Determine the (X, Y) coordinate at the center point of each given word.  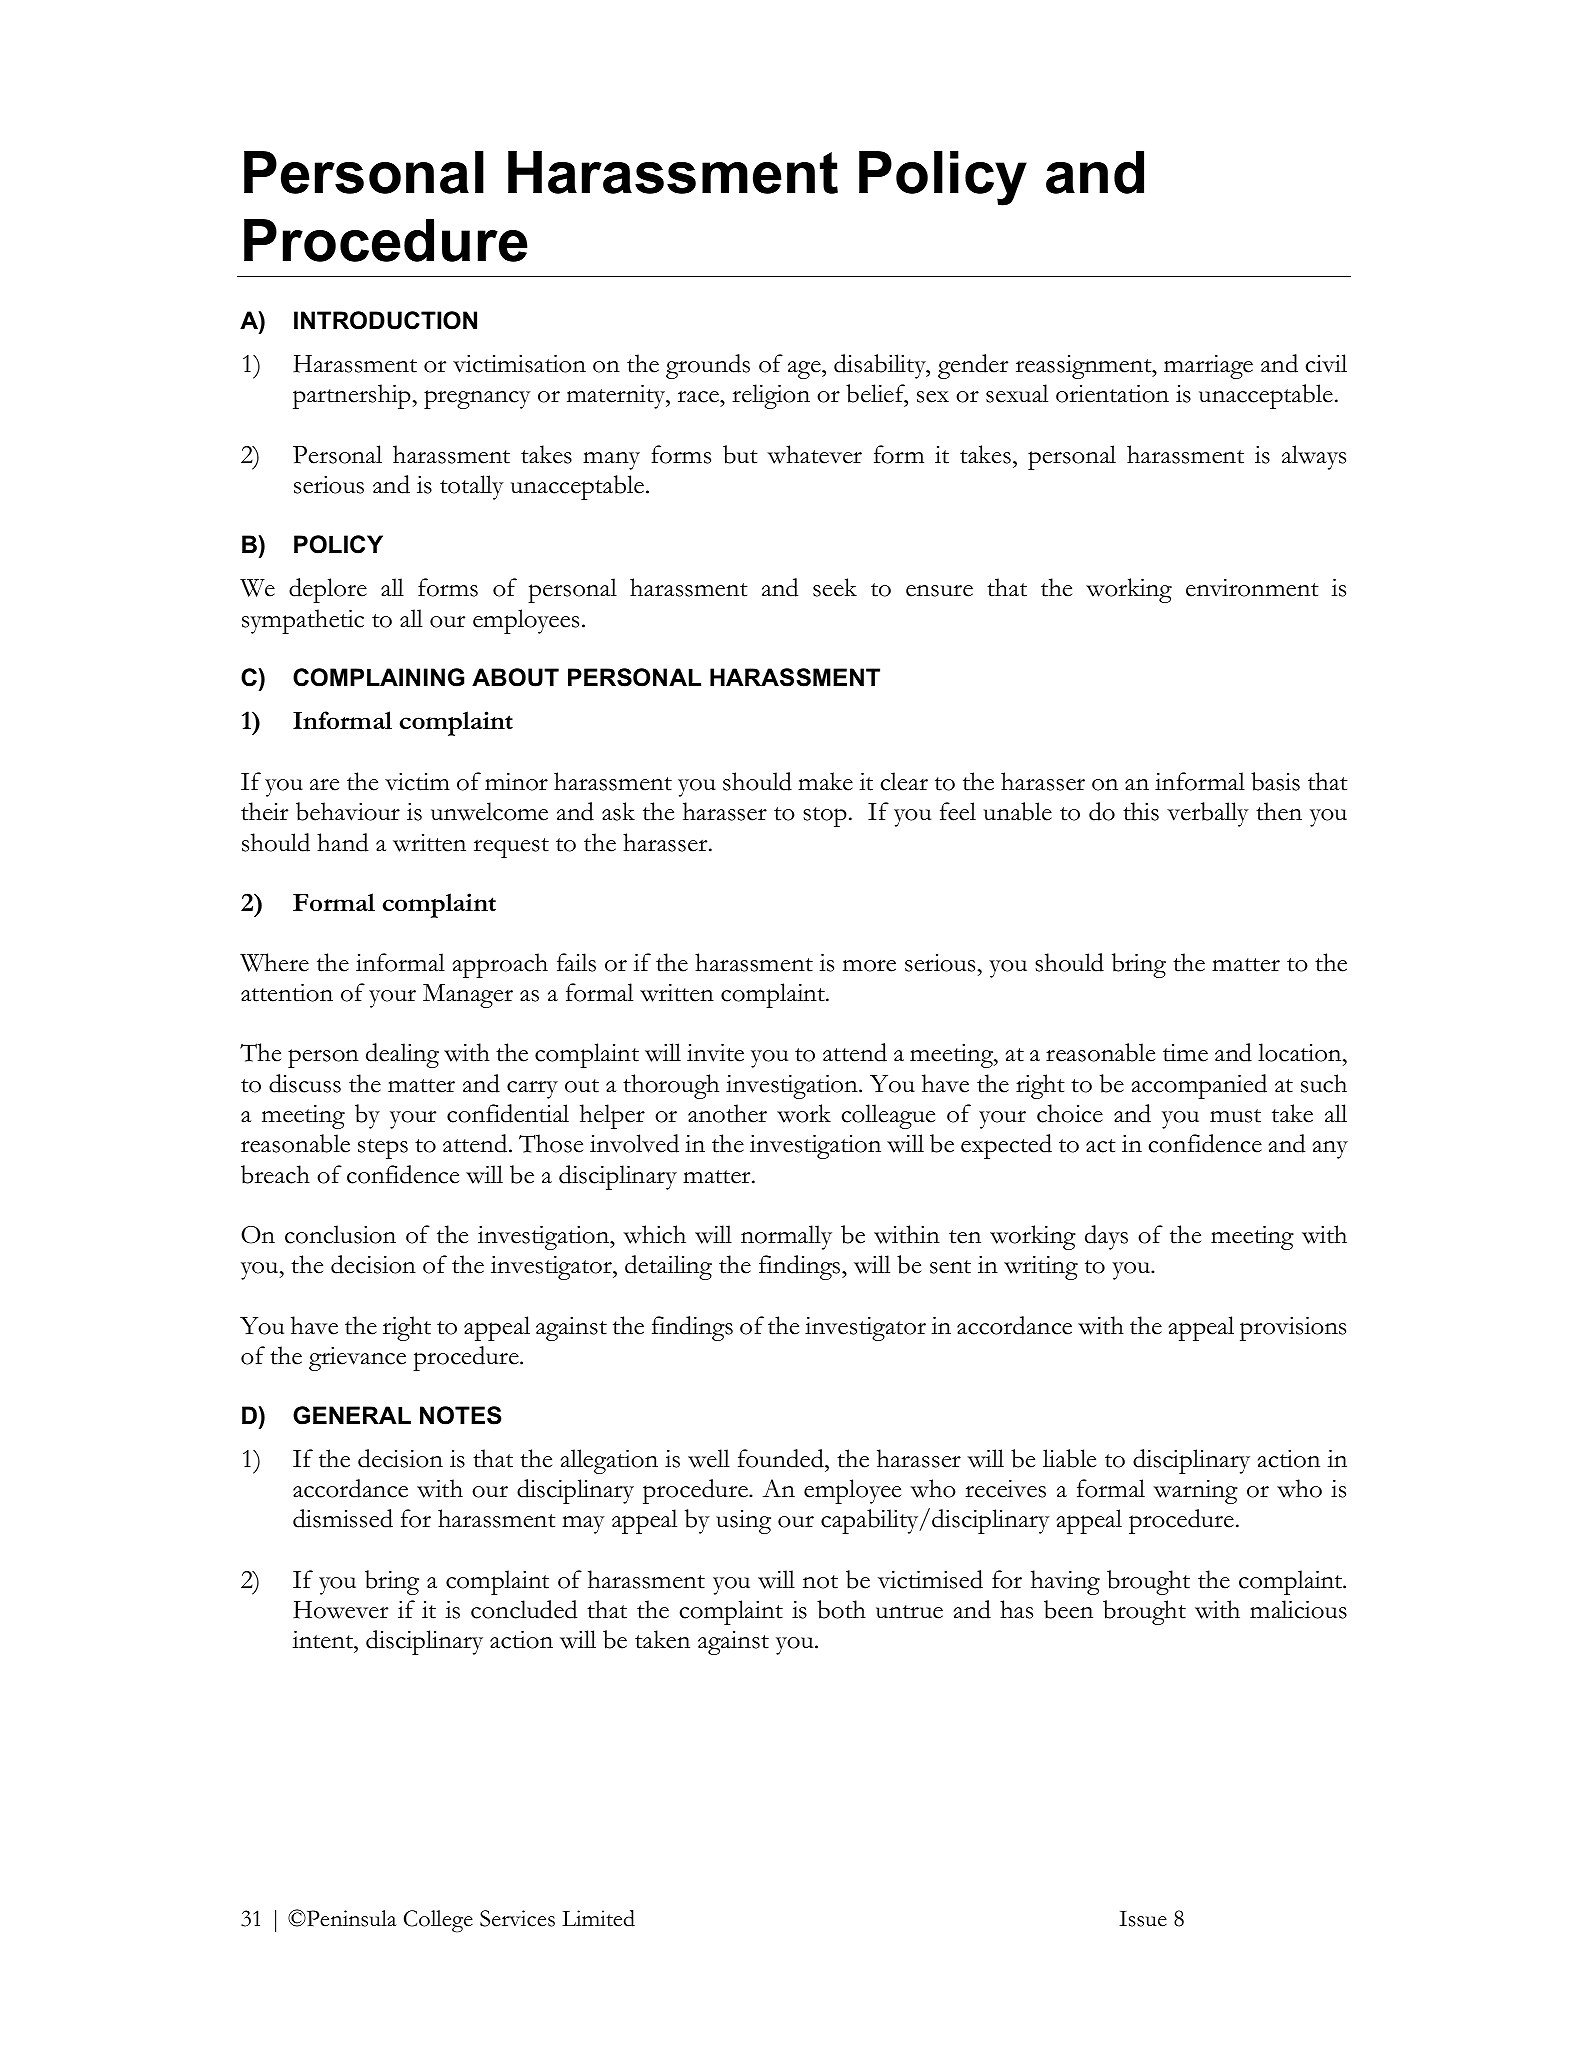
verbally (1208, 814)
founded (782, 1458)
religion (771, 396)
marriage (1208, 367)
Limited (598, 1918)
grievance (357, 1359)
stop (825, 817)
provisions (1293, 1329)
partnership (352, 396)
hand (342, 842)
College (438, 1921)
